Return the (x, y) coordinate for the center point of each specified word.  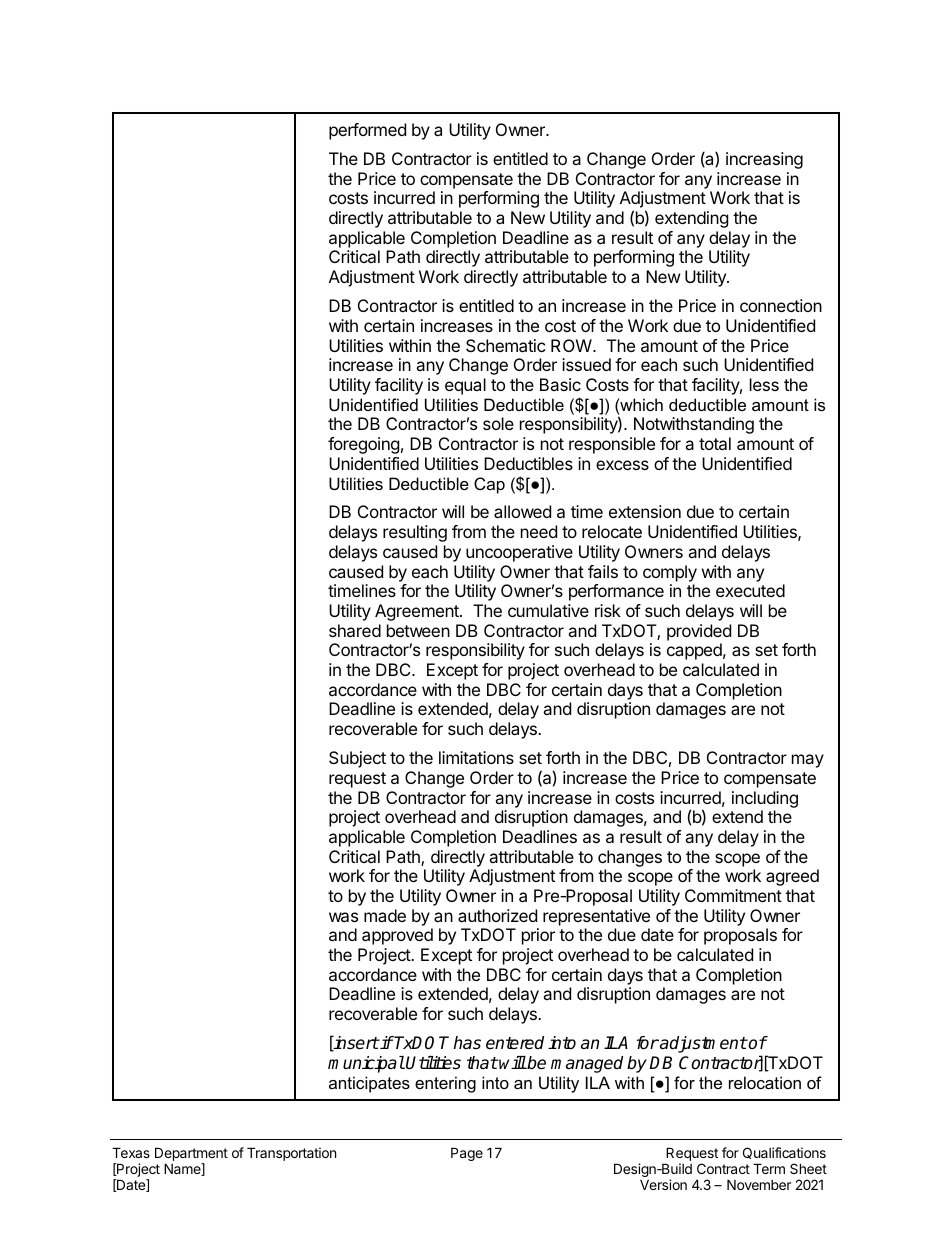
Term (769, 1168)
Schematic (505, 345)
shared (355, 630)
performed (367, 131)
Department (191, 1155)
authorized (497, 915)
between (418, 630)
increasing (764, 160)
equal (465, 386)
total (715, 443)
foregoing (363, 445)
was (343, 917)
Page (467, 1154)
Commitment (733, 895)
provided (699, 632)
